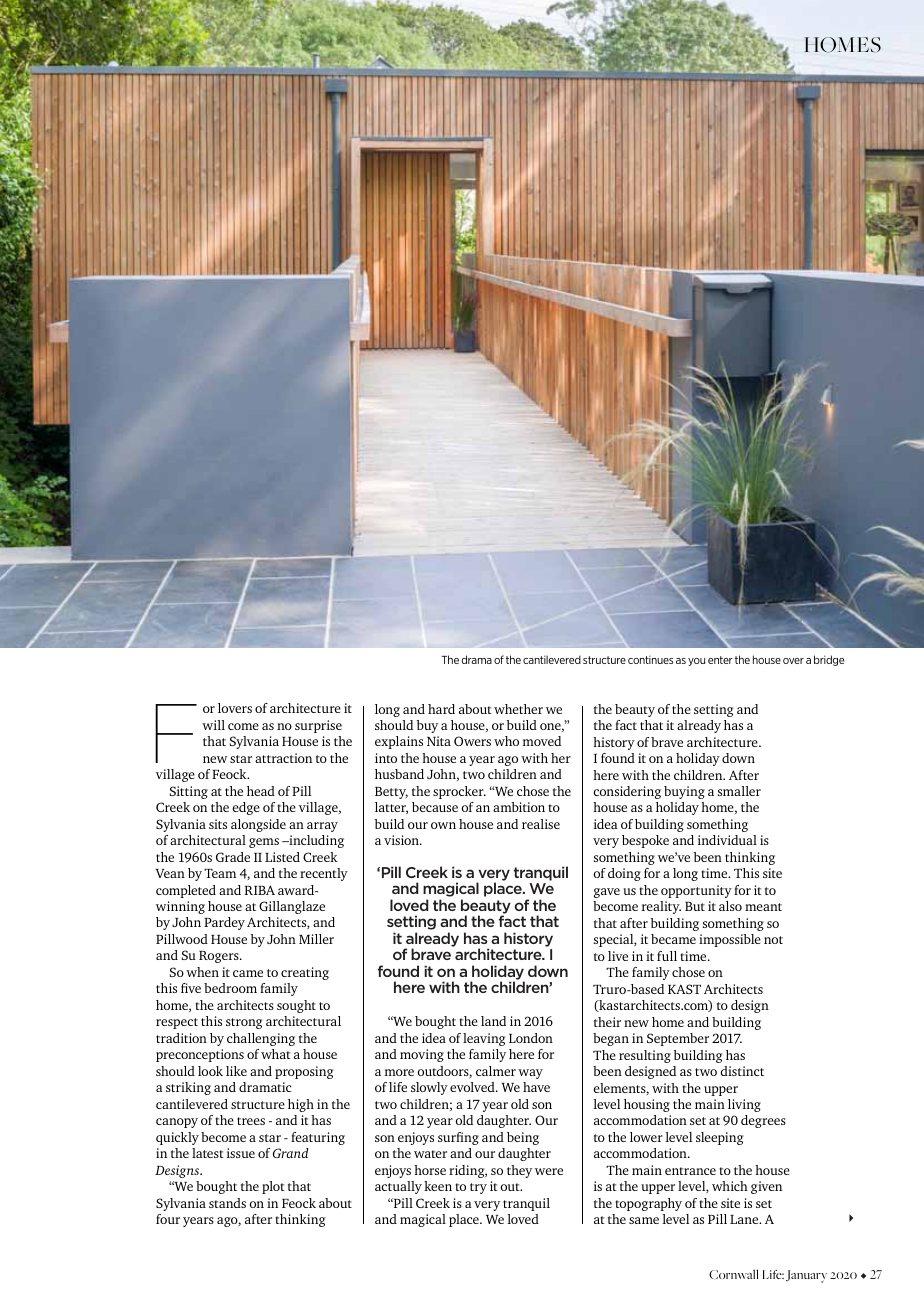  I want to click on Rogers, so click(220, 957).
